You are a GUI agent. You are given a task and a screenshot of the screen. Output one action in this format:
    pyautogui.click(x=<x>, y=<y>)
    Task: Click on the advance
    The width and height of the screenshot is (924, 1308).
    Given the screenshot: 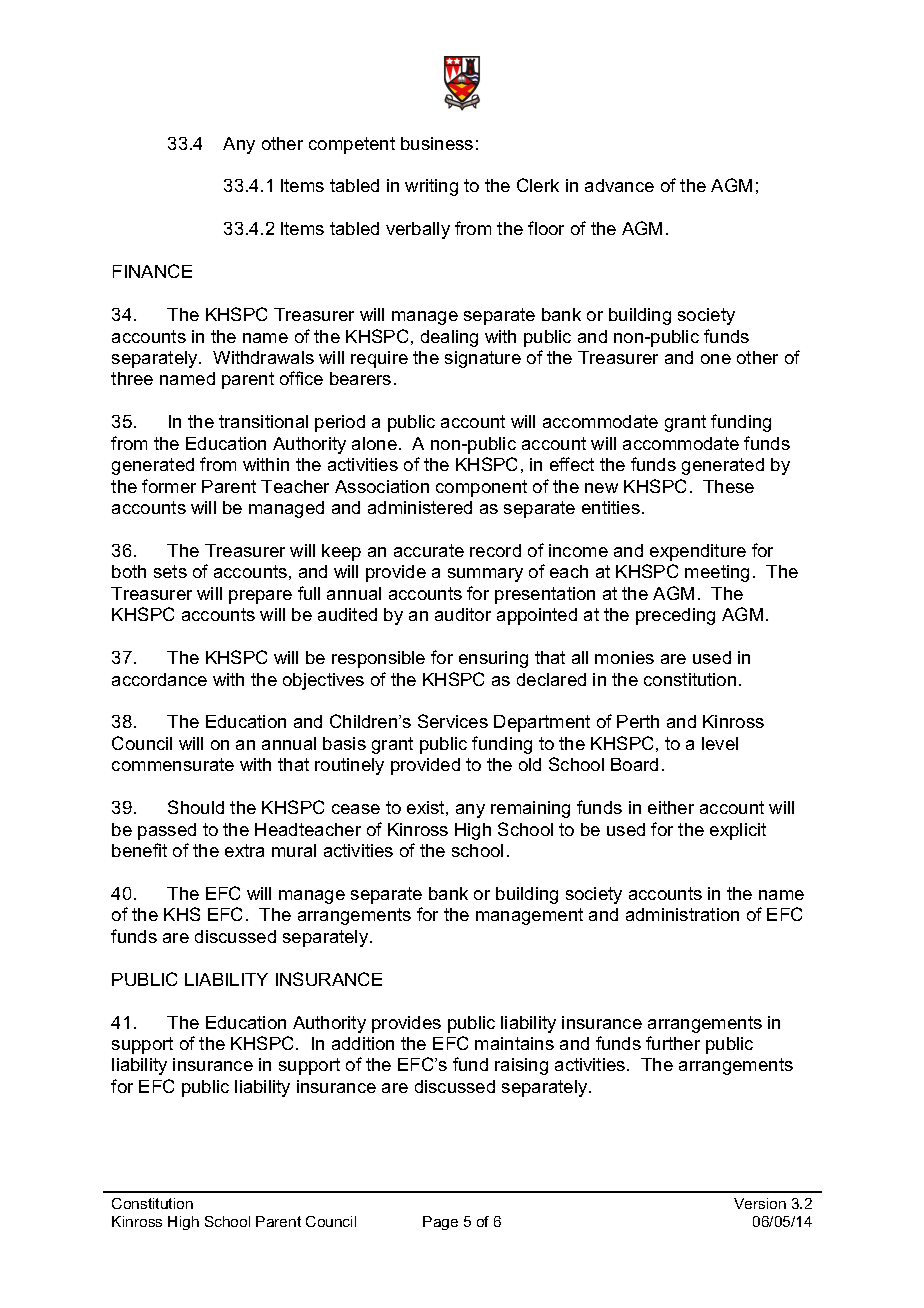 What is the action you would take?
    pyautogui.click(x=619, y=185)
